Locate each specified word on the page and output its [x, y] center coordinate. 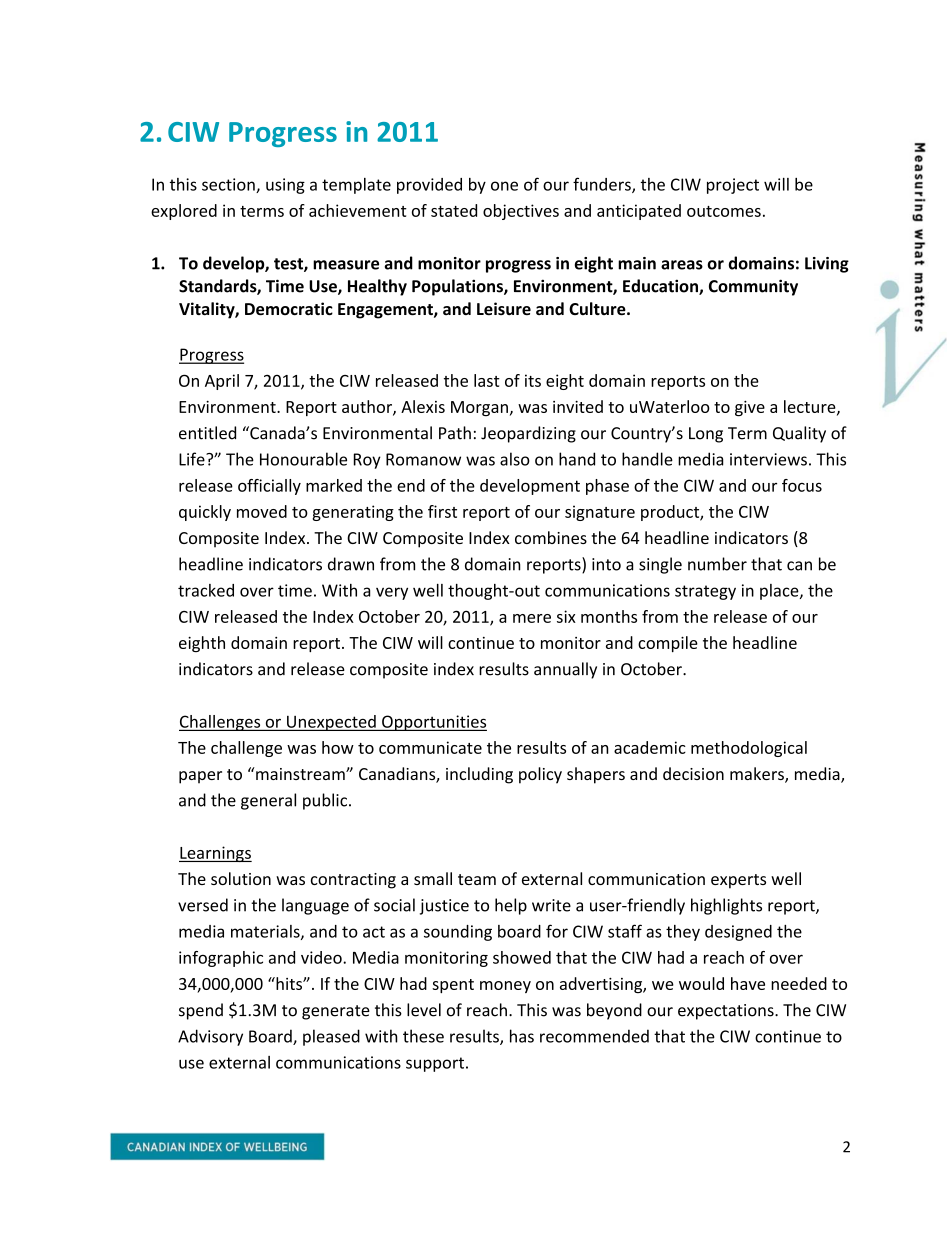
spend [201, 1011]
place [780, 592]
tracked [206, 590]
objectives [521, 212]
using [285, 186]
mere [532, 618]
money [505, 987]
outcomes [724, 211]
